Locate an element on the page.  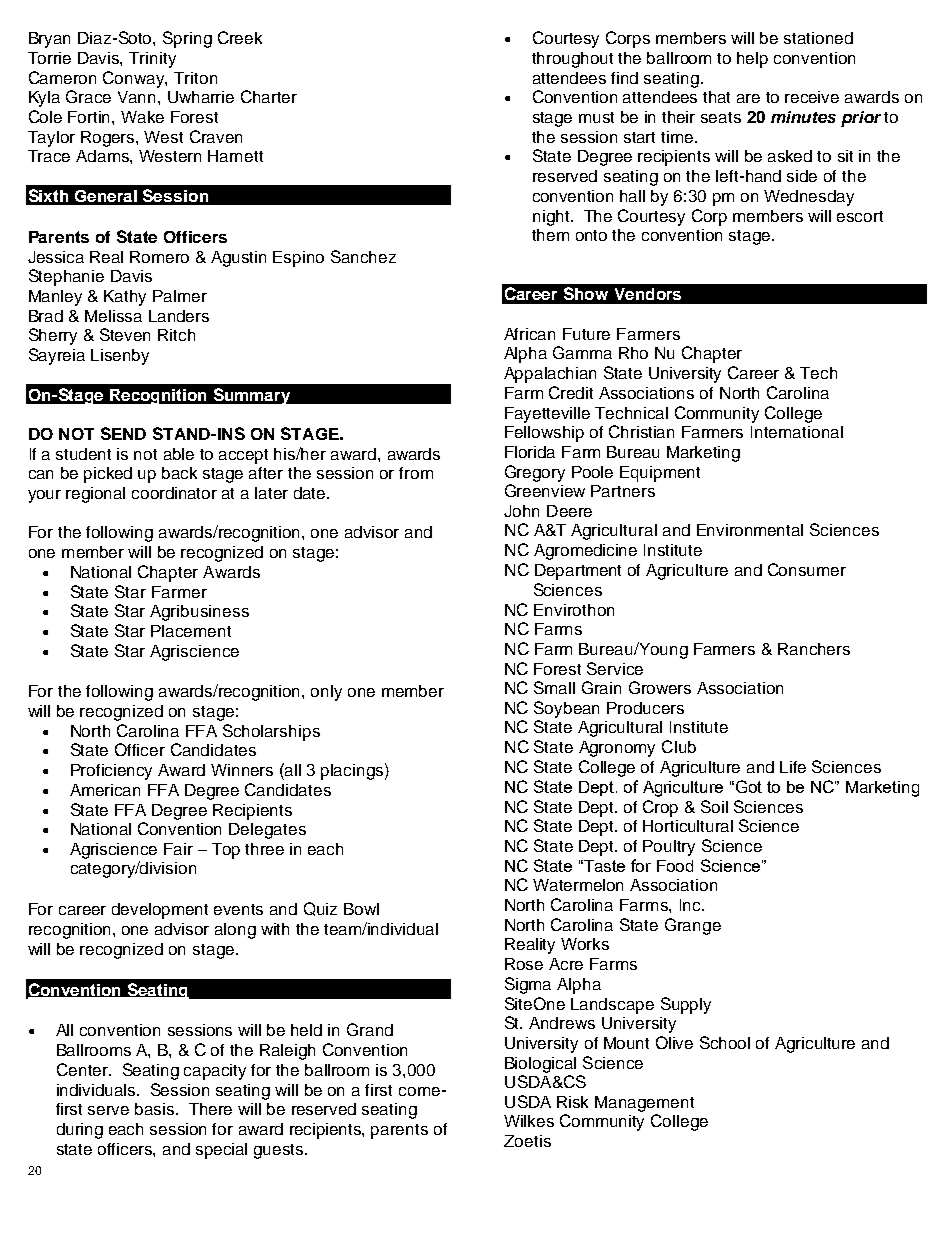
throughout is located at coordinates (572, 60).
